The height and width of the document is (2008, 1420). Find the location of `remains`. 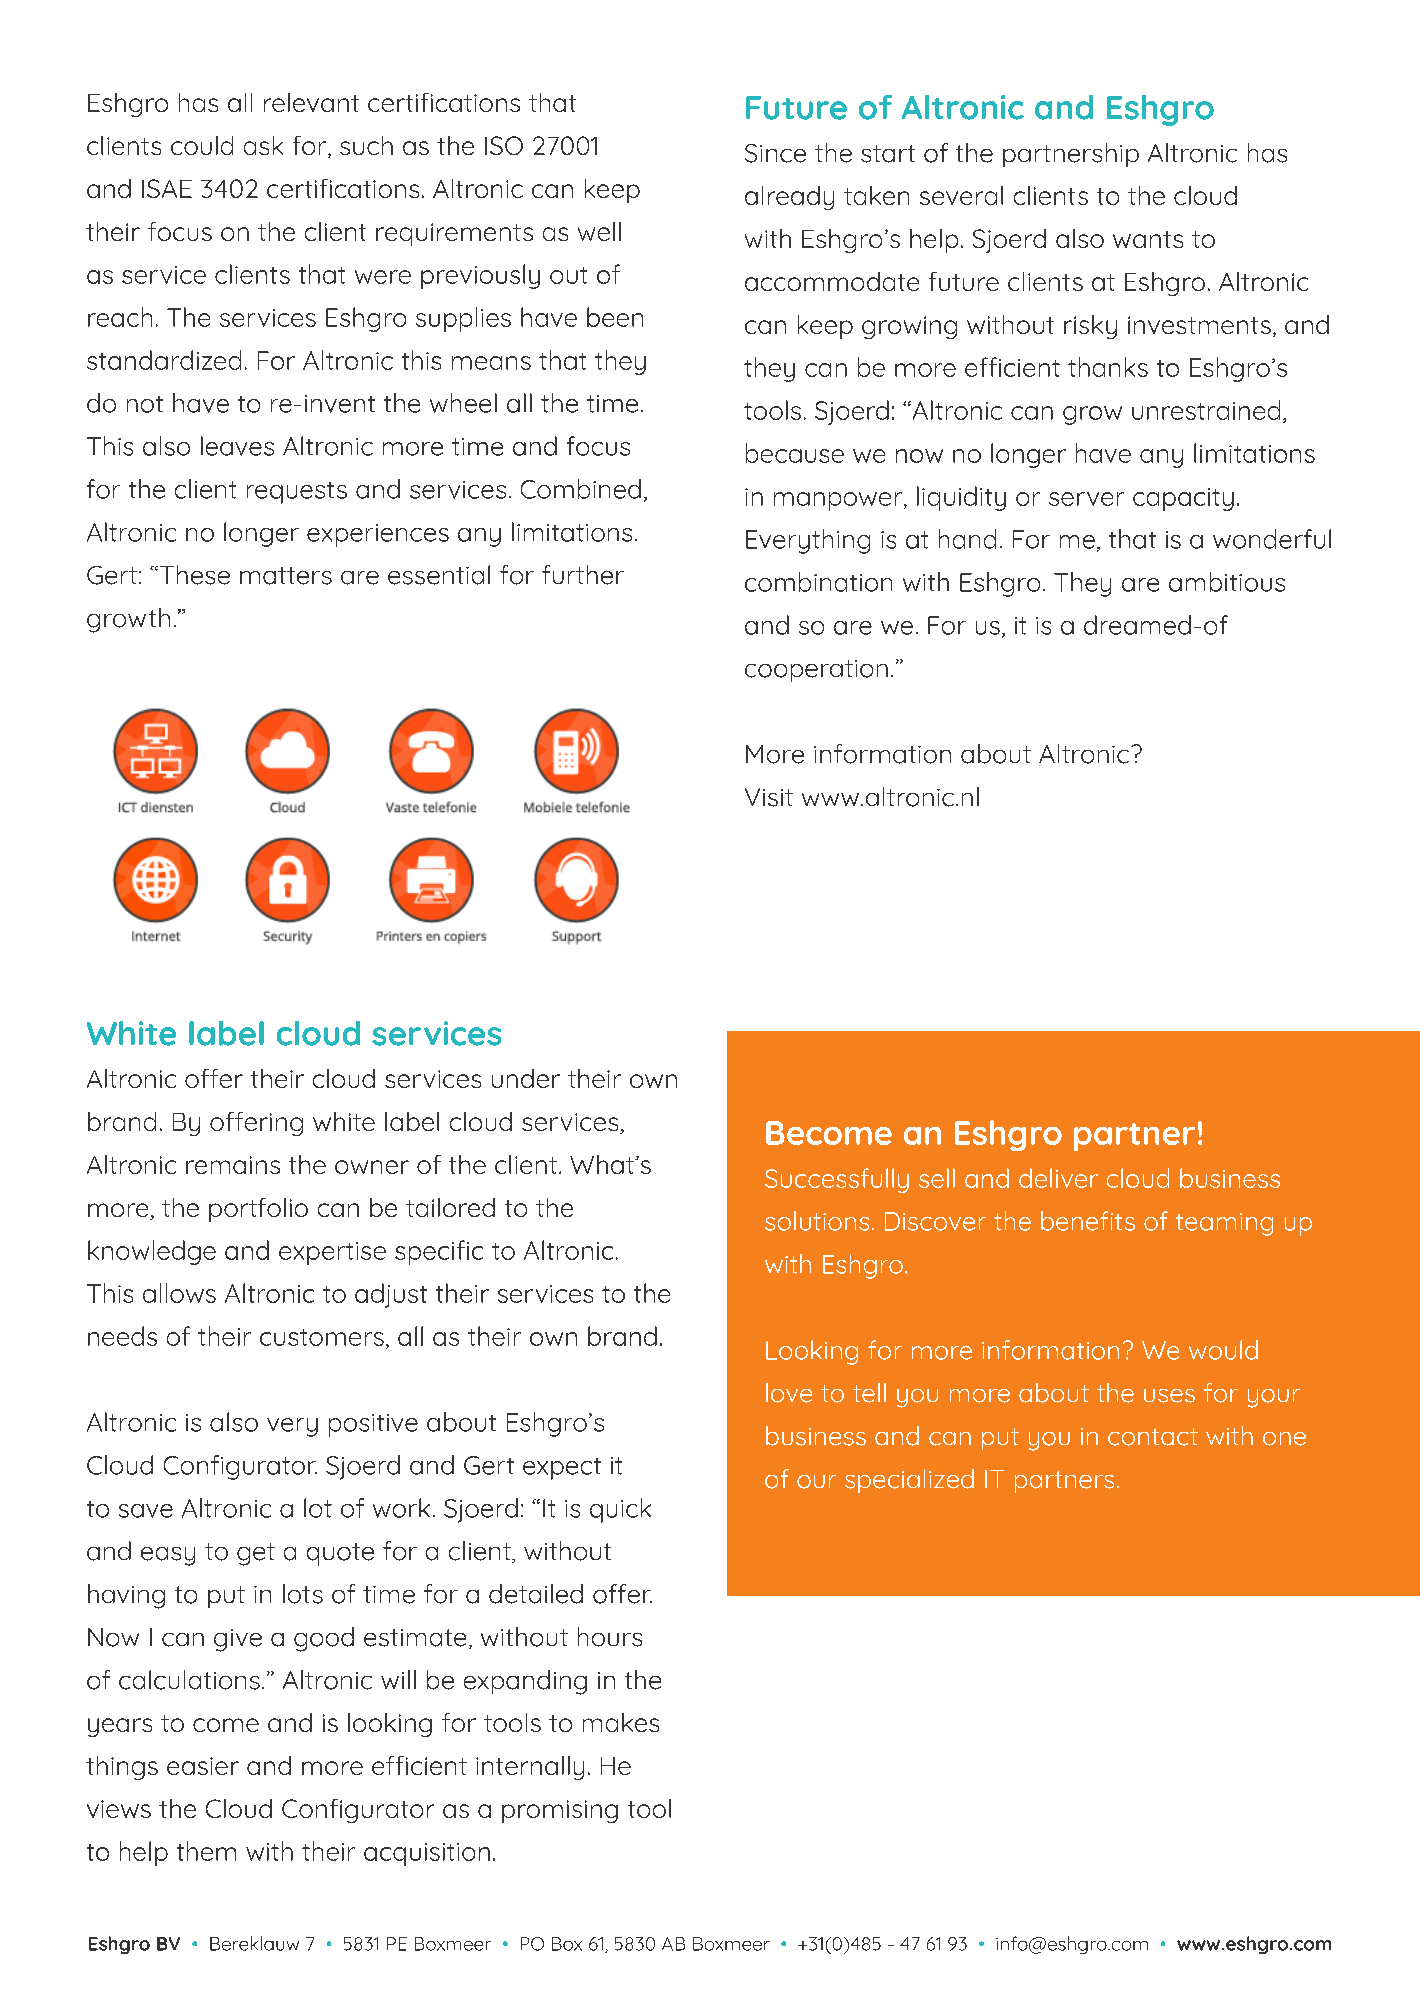

remains is located at coordinates (233, 1165).
